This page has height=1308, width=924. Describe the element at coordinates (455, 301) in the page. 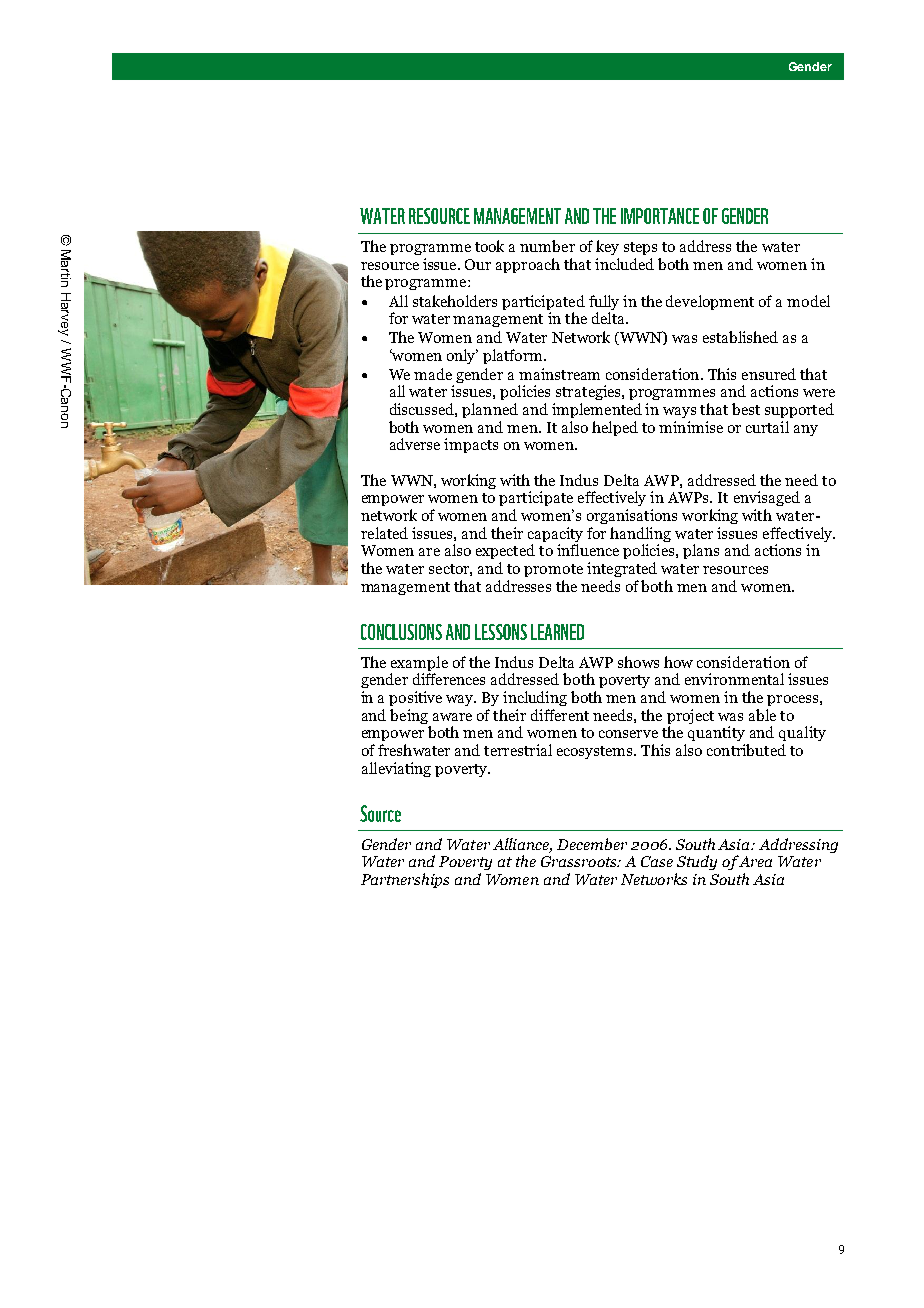

I see `stakeholders` at that location.
